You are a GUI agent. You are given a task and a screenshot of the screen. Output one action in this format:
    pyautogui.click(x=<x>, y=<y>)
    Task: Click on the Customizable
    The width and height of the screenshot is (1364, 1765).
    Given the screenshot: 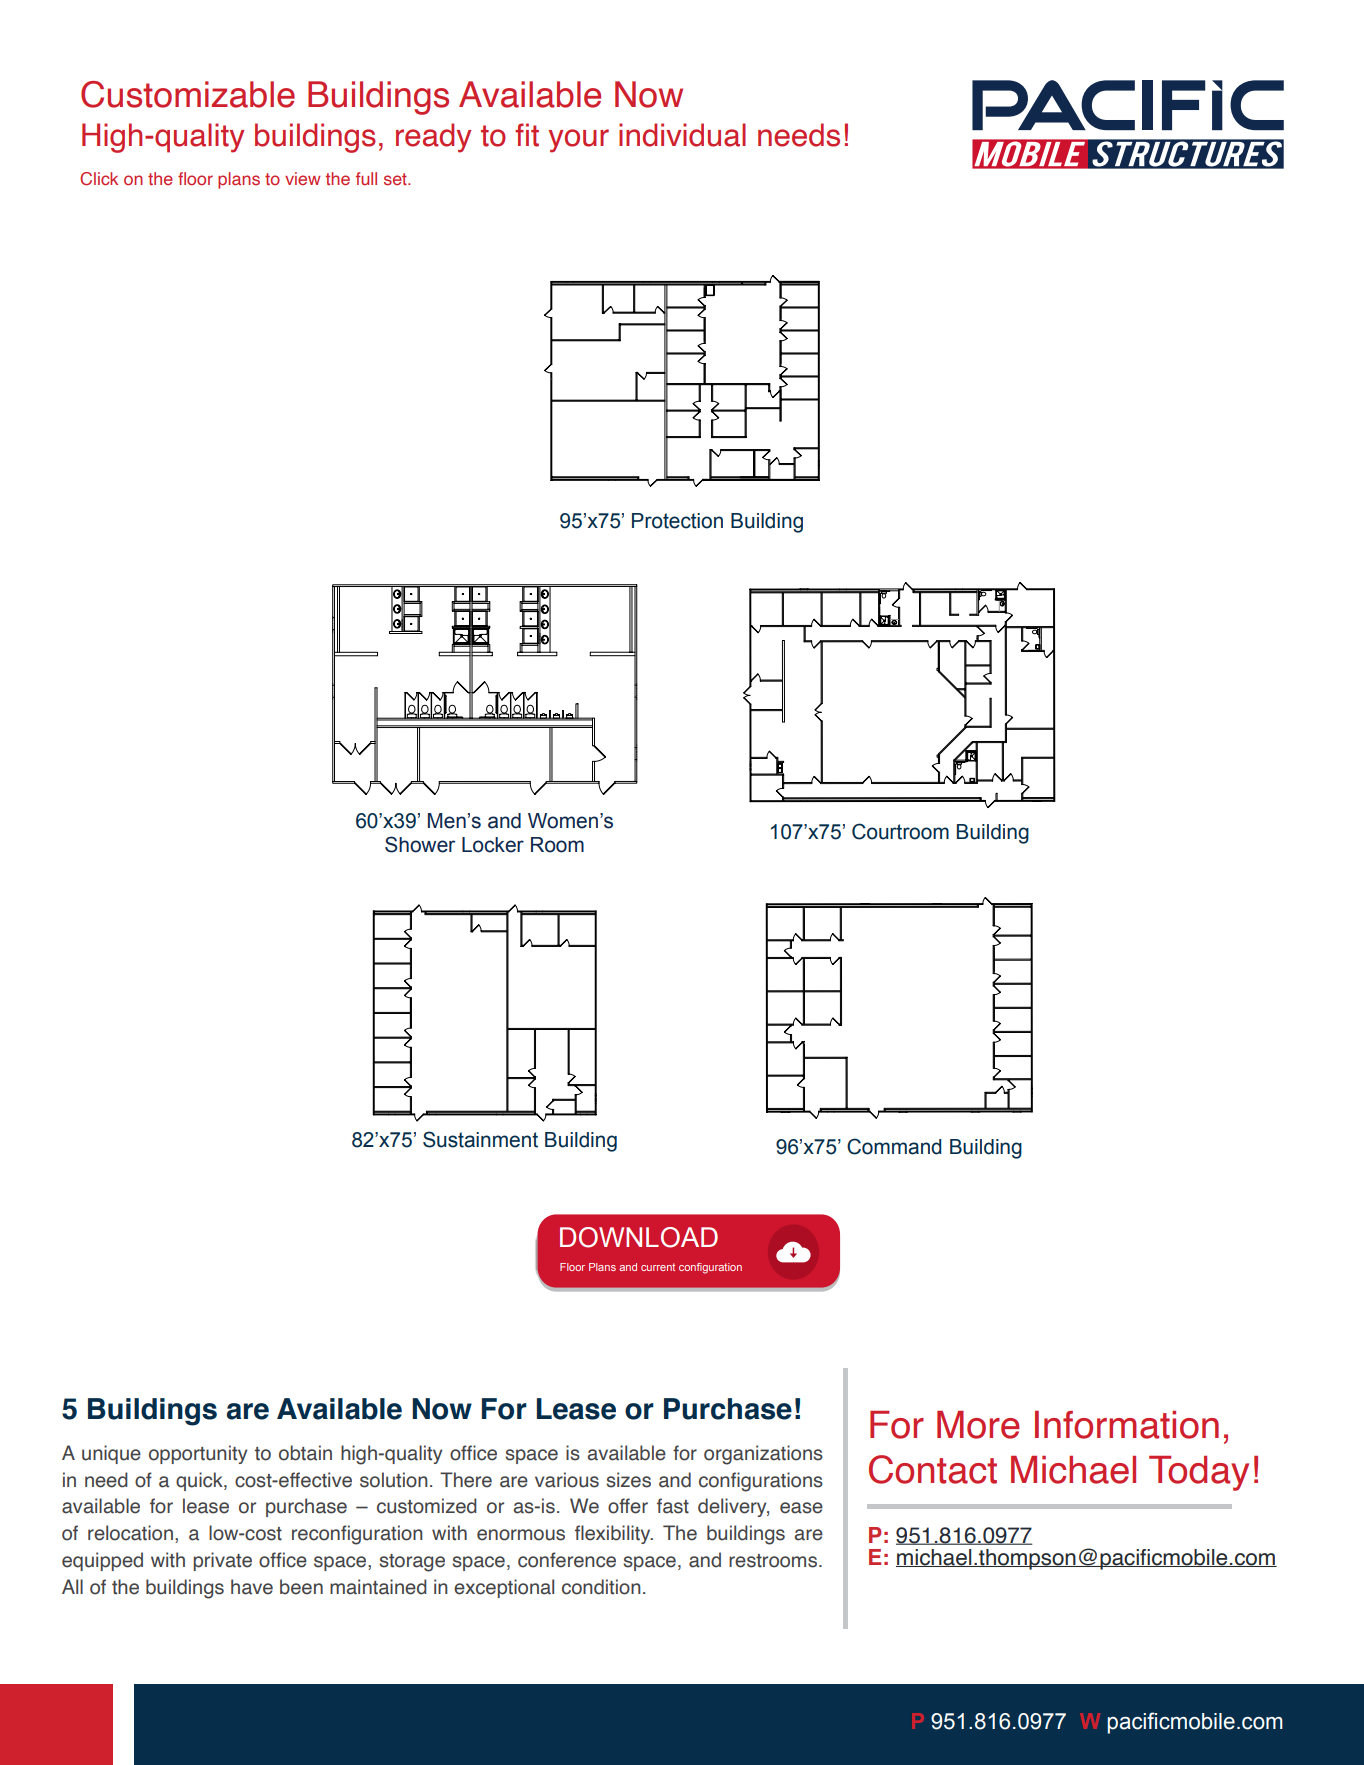 What is the action you would take?
    pyautogui.click(x=188, y=94)
